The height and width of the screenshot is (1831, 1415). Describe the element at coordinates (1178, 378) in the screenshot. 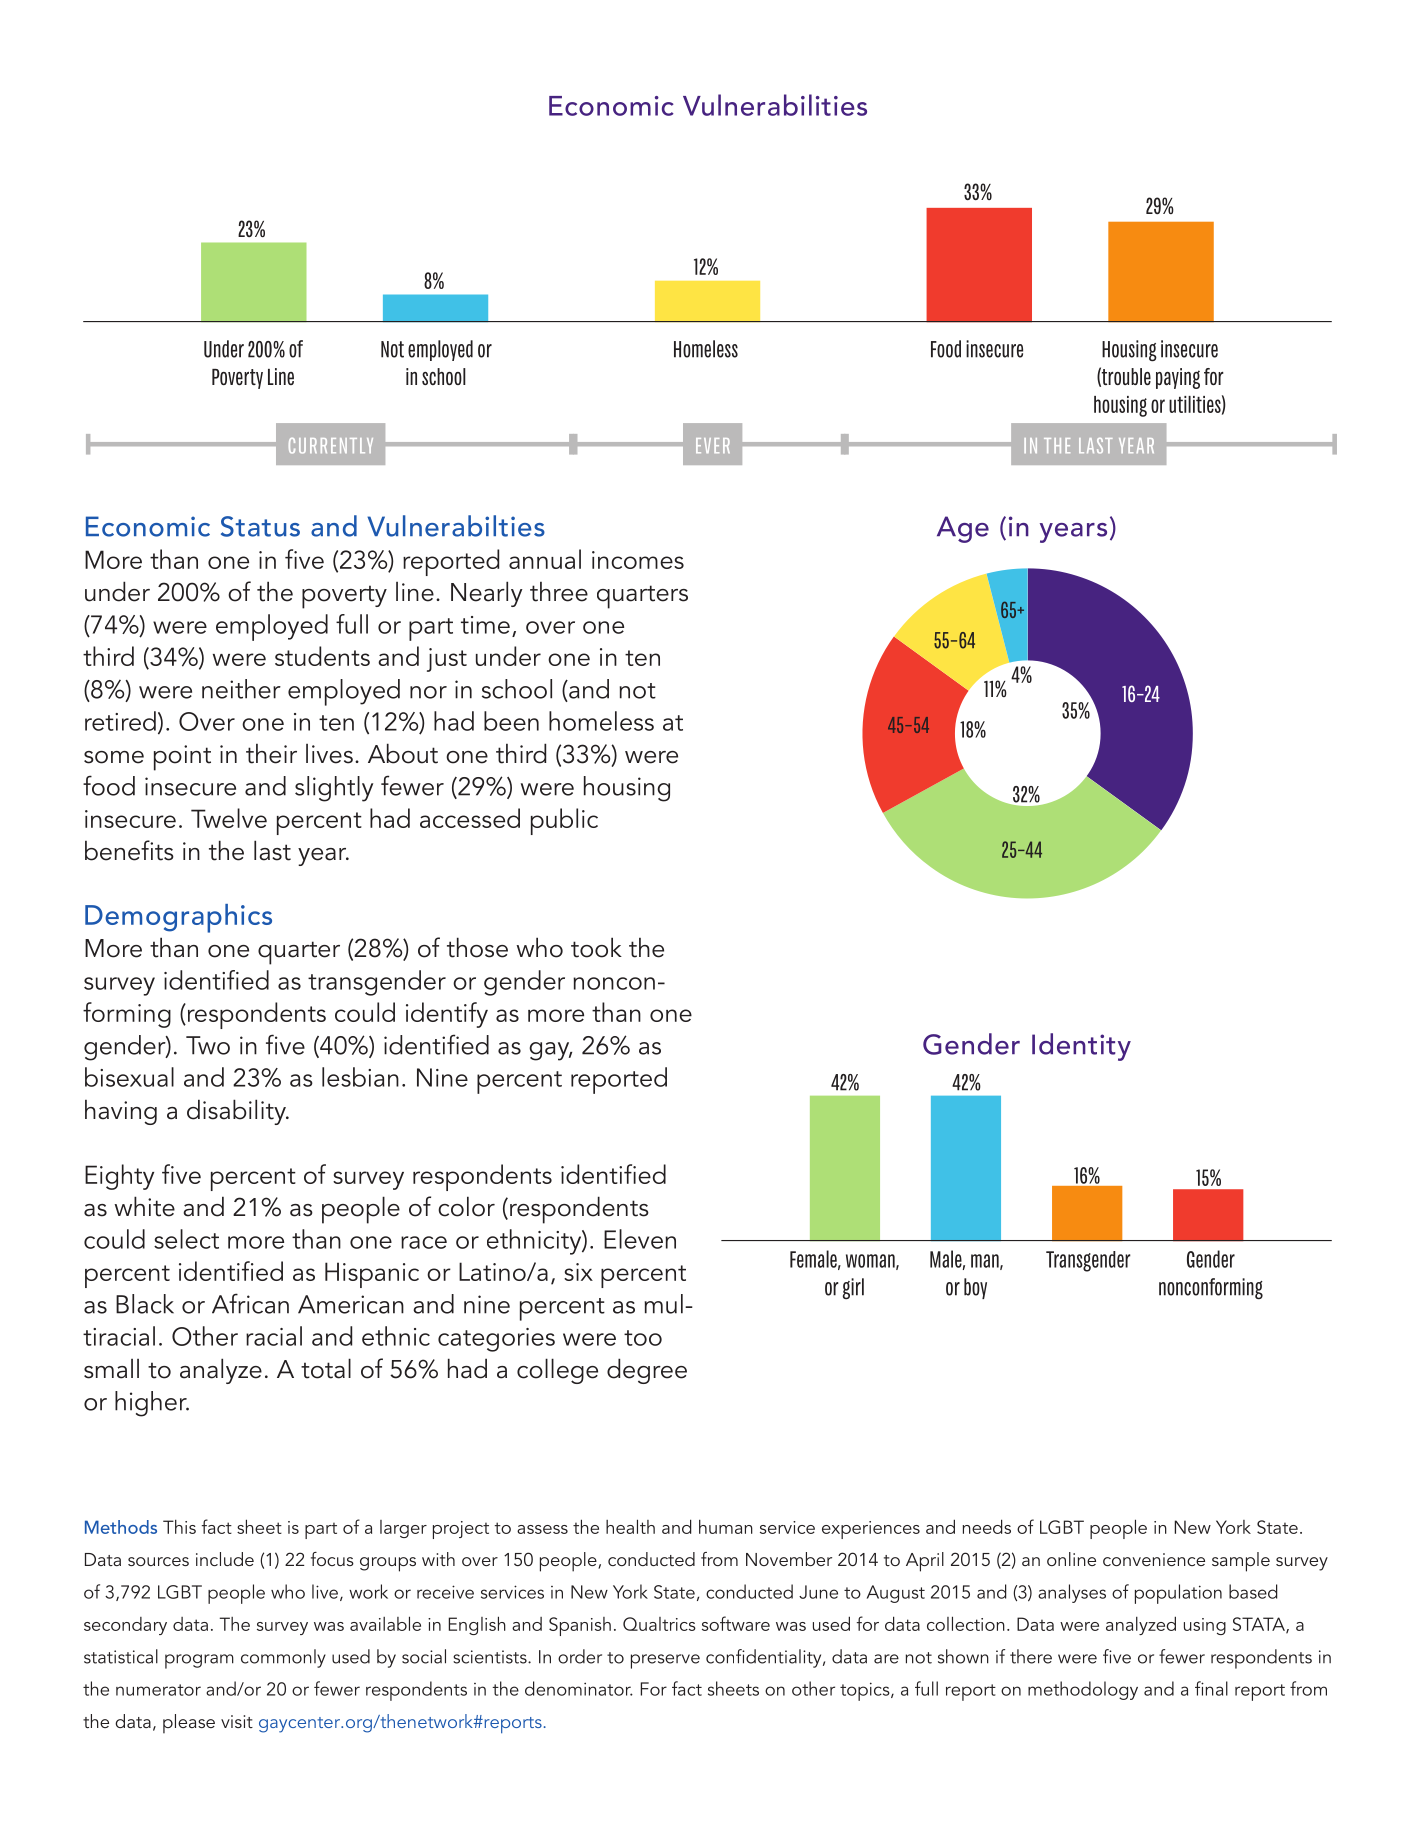

I see `paying` at that location.
